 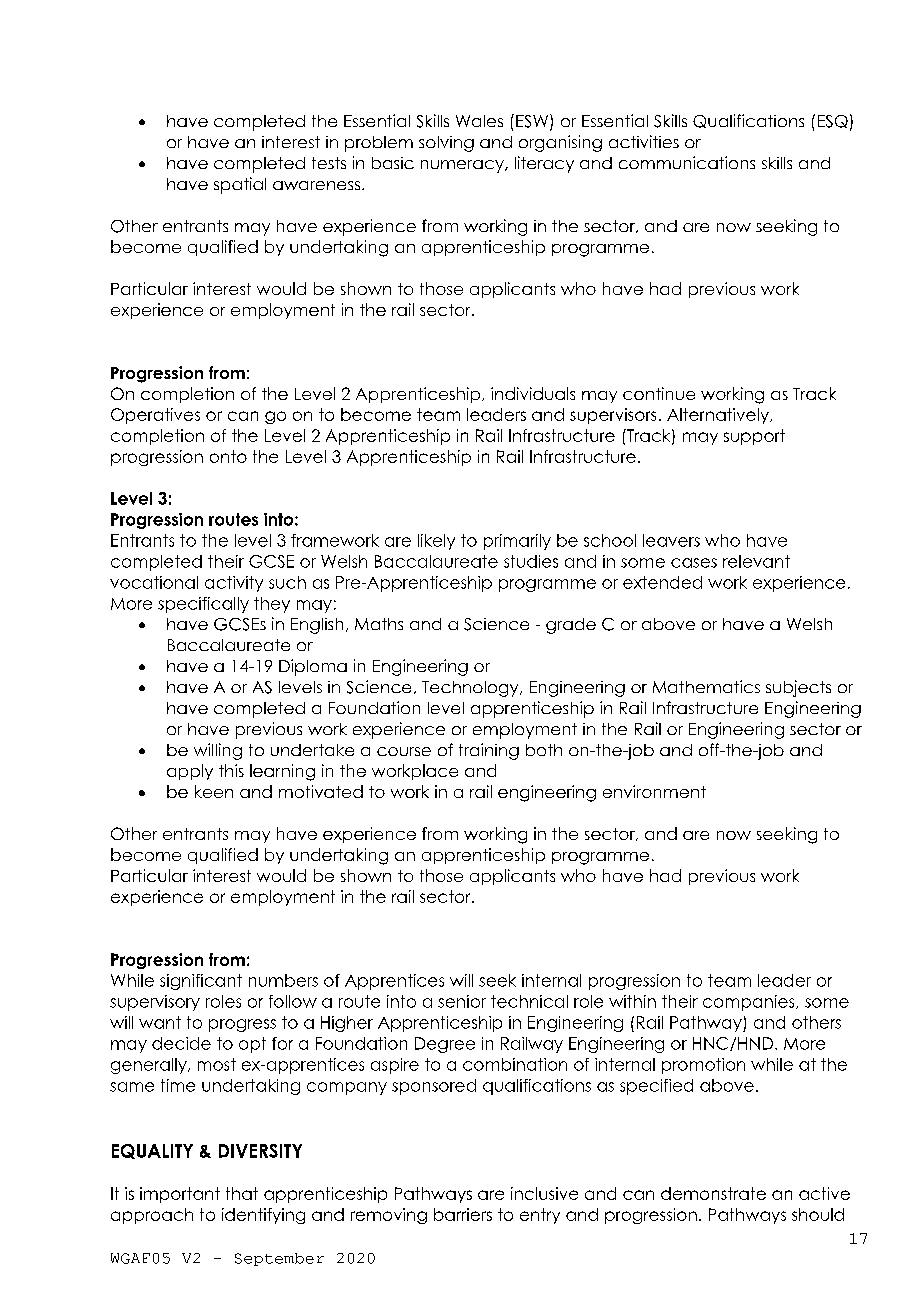 What do you see at coordinates (462, 1001) in the screenshot?
I see `senior` at bounding box center [462, 1001].
